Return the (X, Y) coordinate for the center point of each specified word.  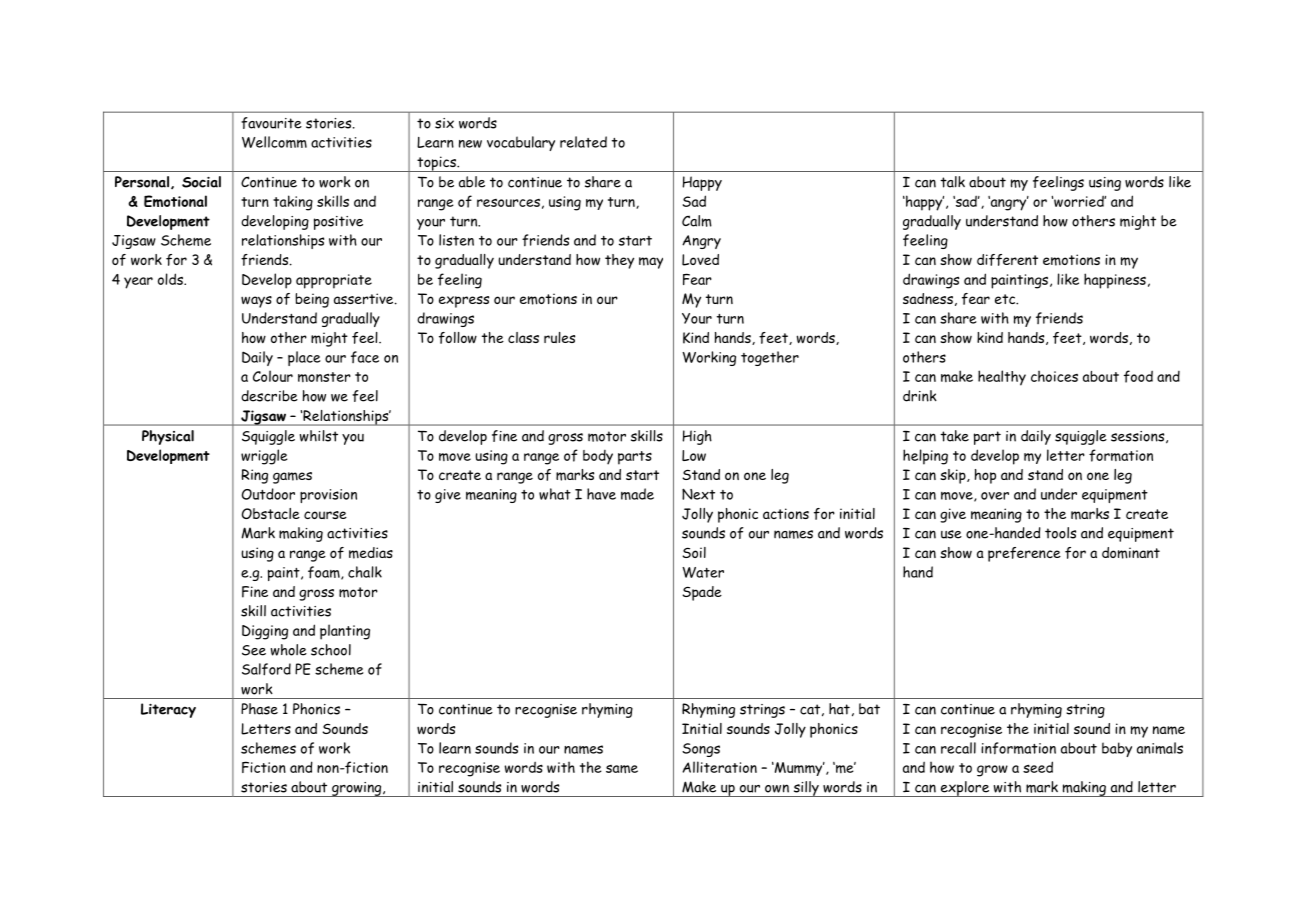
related (583, 142)
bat (869, 709)
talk (952, 182)
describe (269, 396)
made (637, 494)
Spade (702, 593)
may (651, 263)
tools (1060, 533)
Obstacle (271, 513)
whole (289, 650)
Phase (259, 709)
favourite (271, 123)
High (697, 437)
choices (1054, 376)
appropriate (334, 281)
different (1007, 260)
